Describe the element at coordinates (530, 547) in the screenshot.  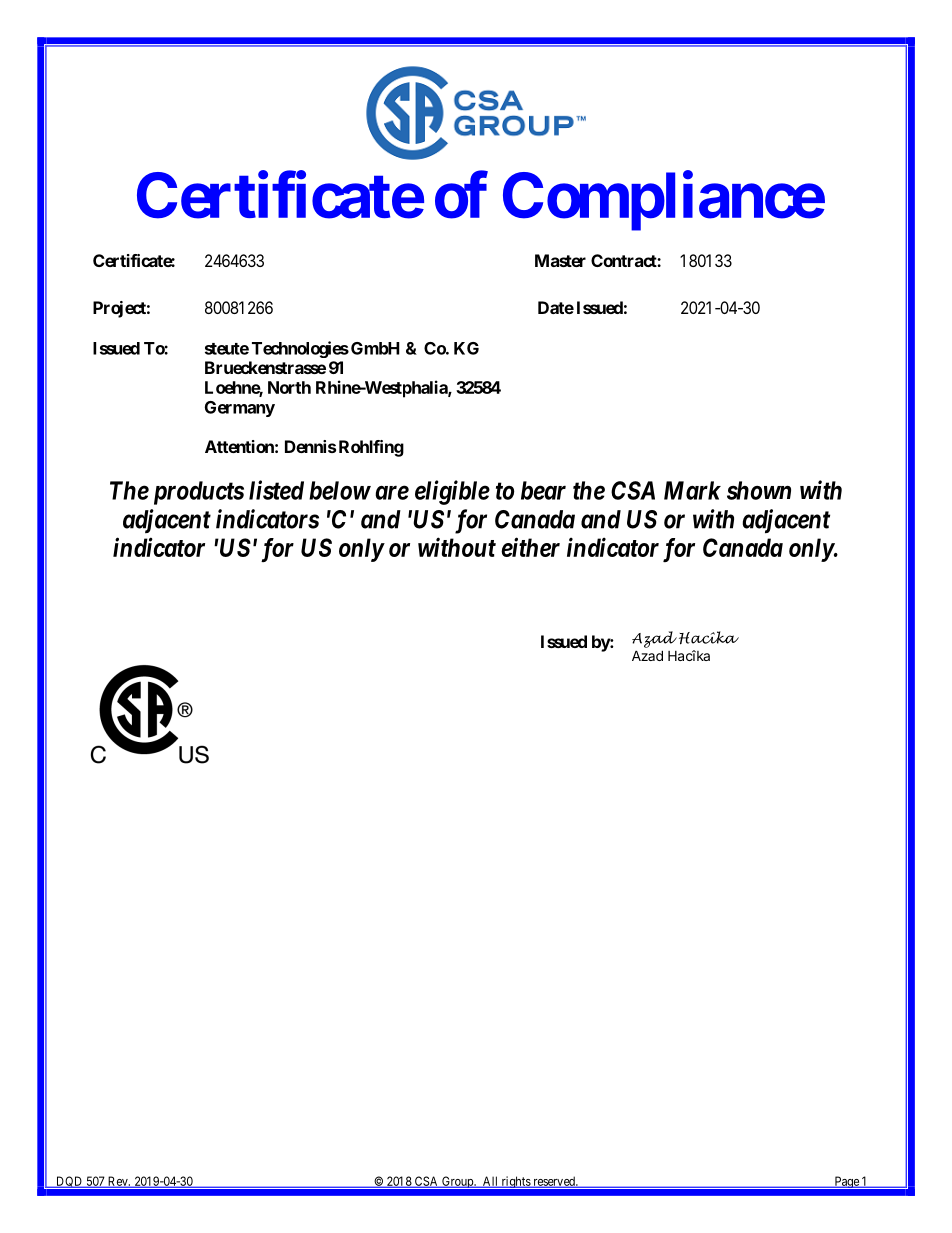
I see `either` at that location.
